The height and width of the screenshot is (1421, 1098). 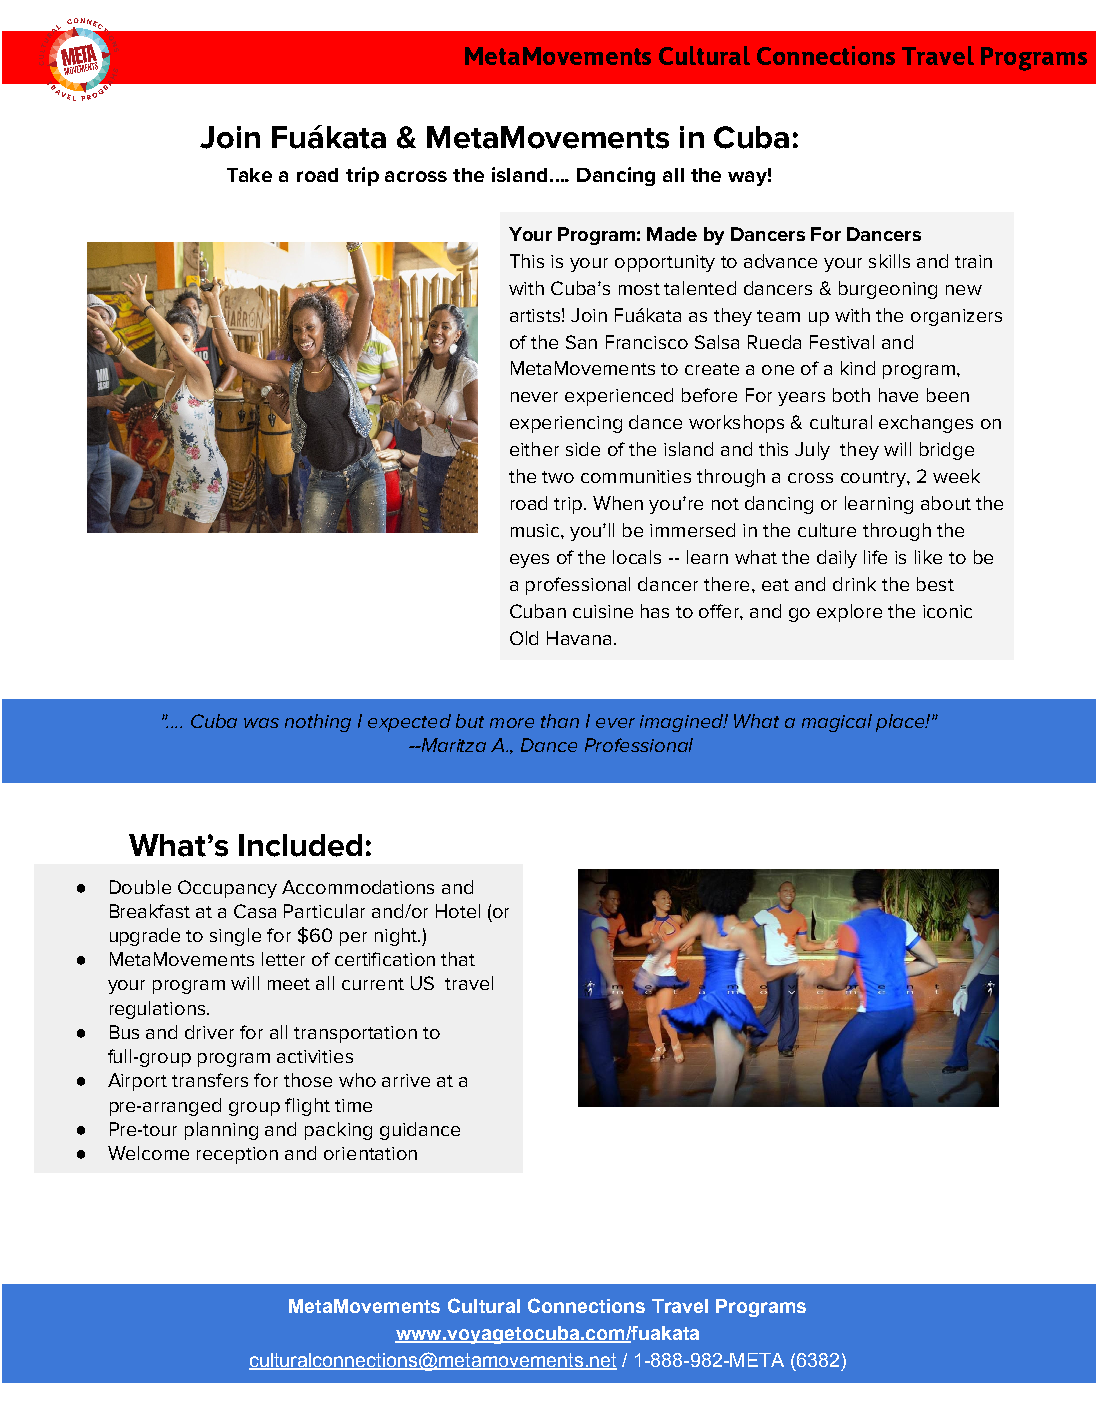 I want to click on either, so click(x=534, y=449).
